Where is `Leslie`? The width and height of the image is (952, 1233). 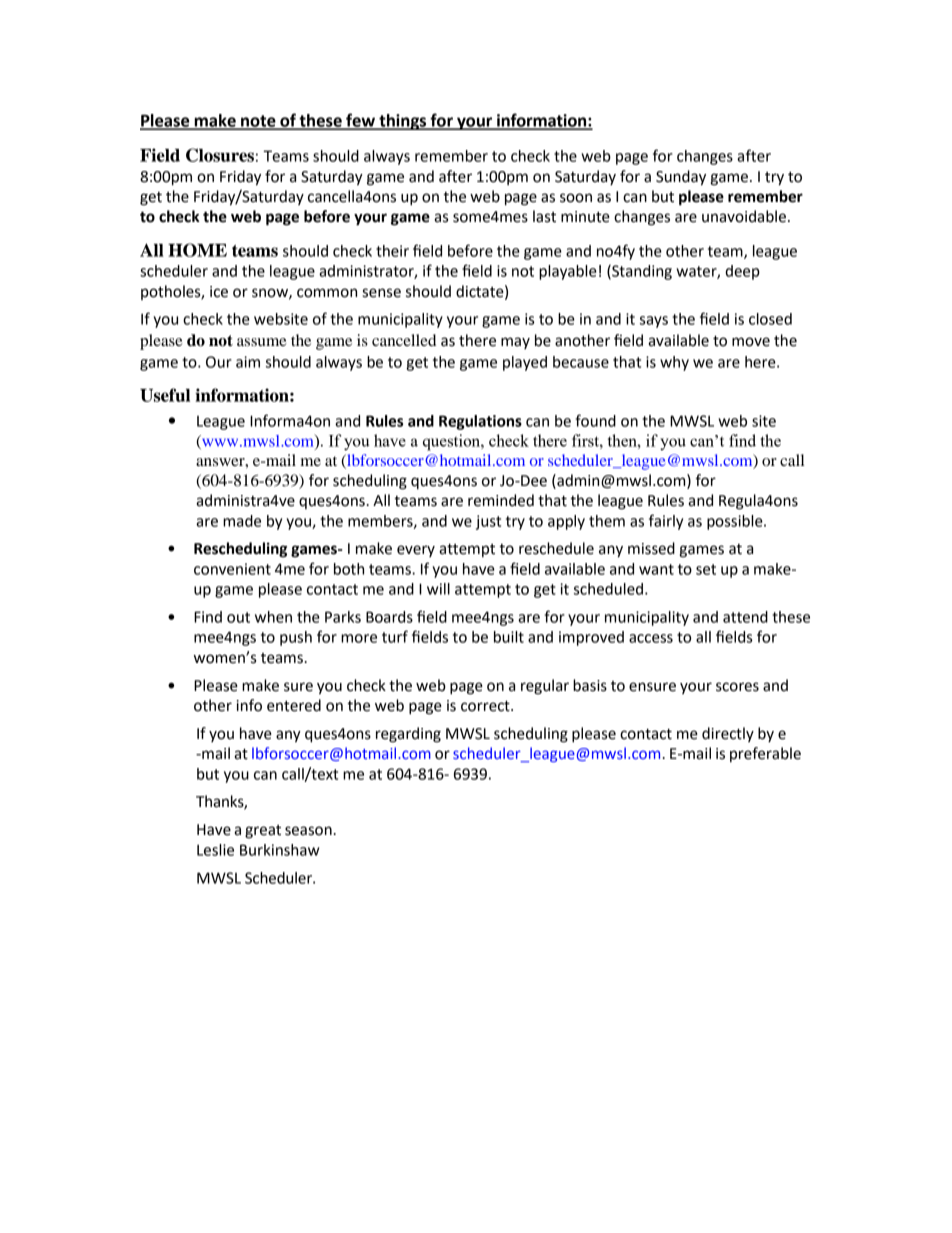
Leslie is located at coordinates (215, 850).
